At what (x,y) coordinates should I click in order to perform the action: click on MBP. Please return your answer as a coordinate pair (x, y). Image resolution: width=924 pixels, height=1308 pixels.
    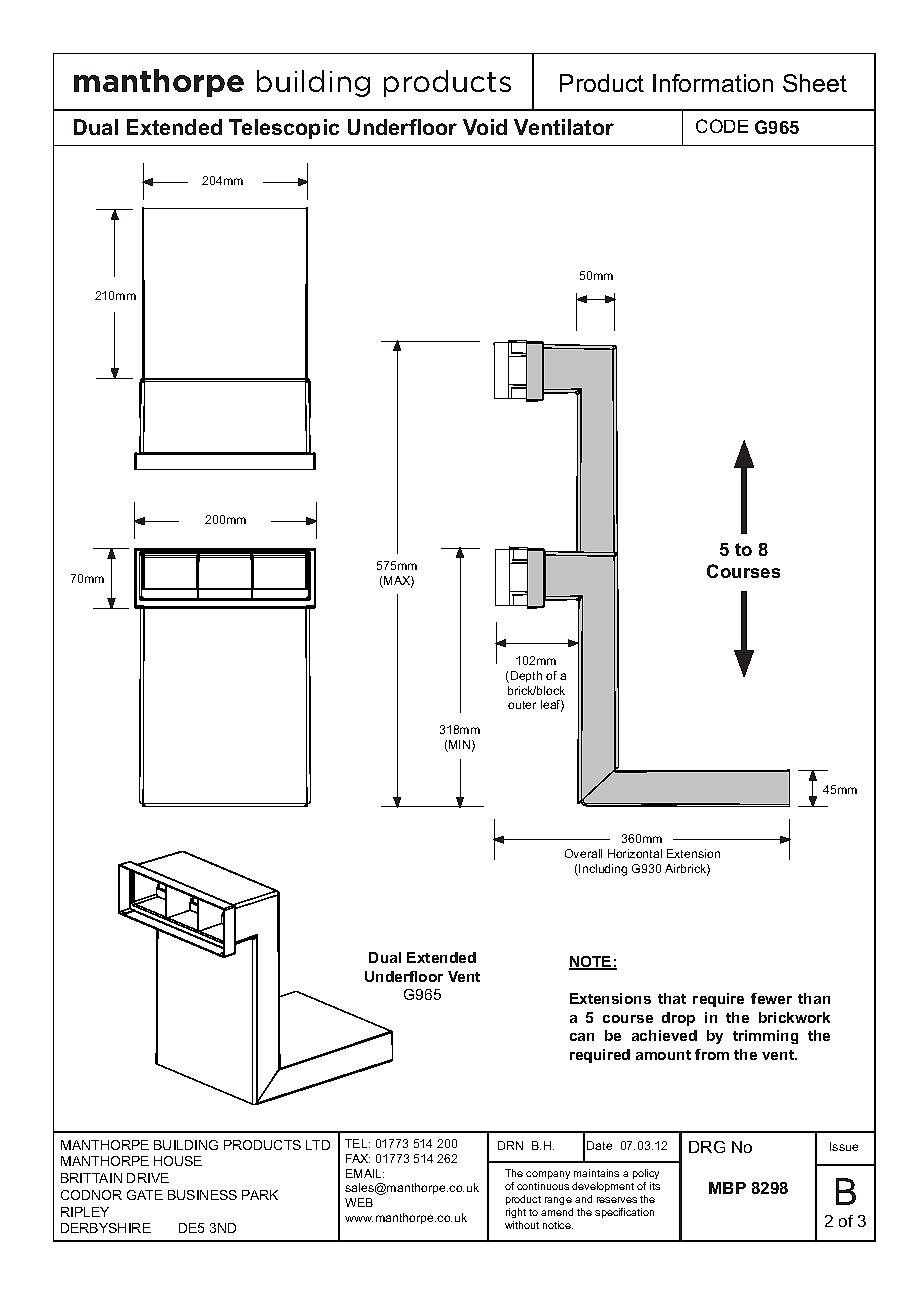
    Looking at the image, I should click on (727, 1188).
